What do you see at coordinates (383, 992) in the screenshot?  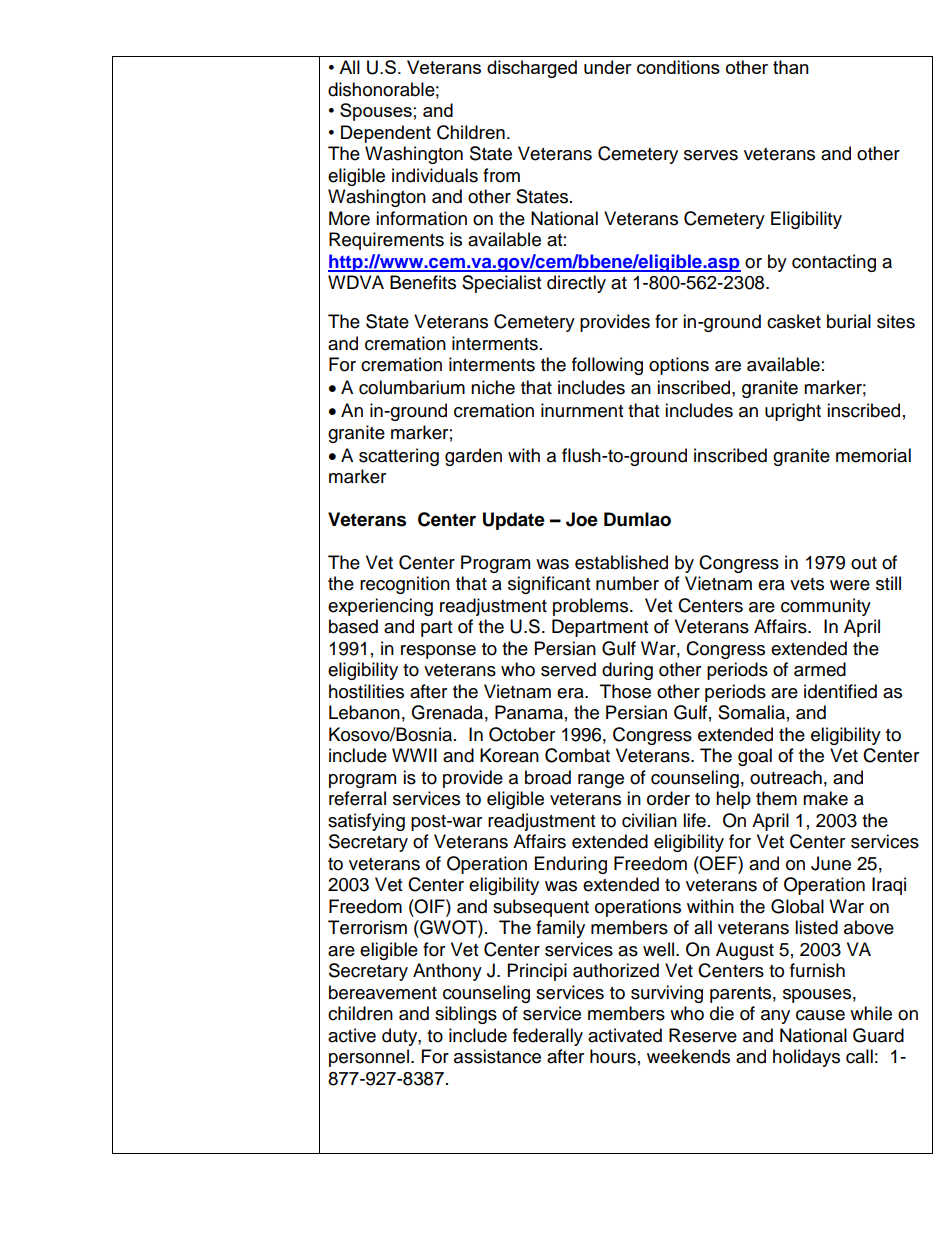 I see `bereavement` at bounding box center [383, 992].
